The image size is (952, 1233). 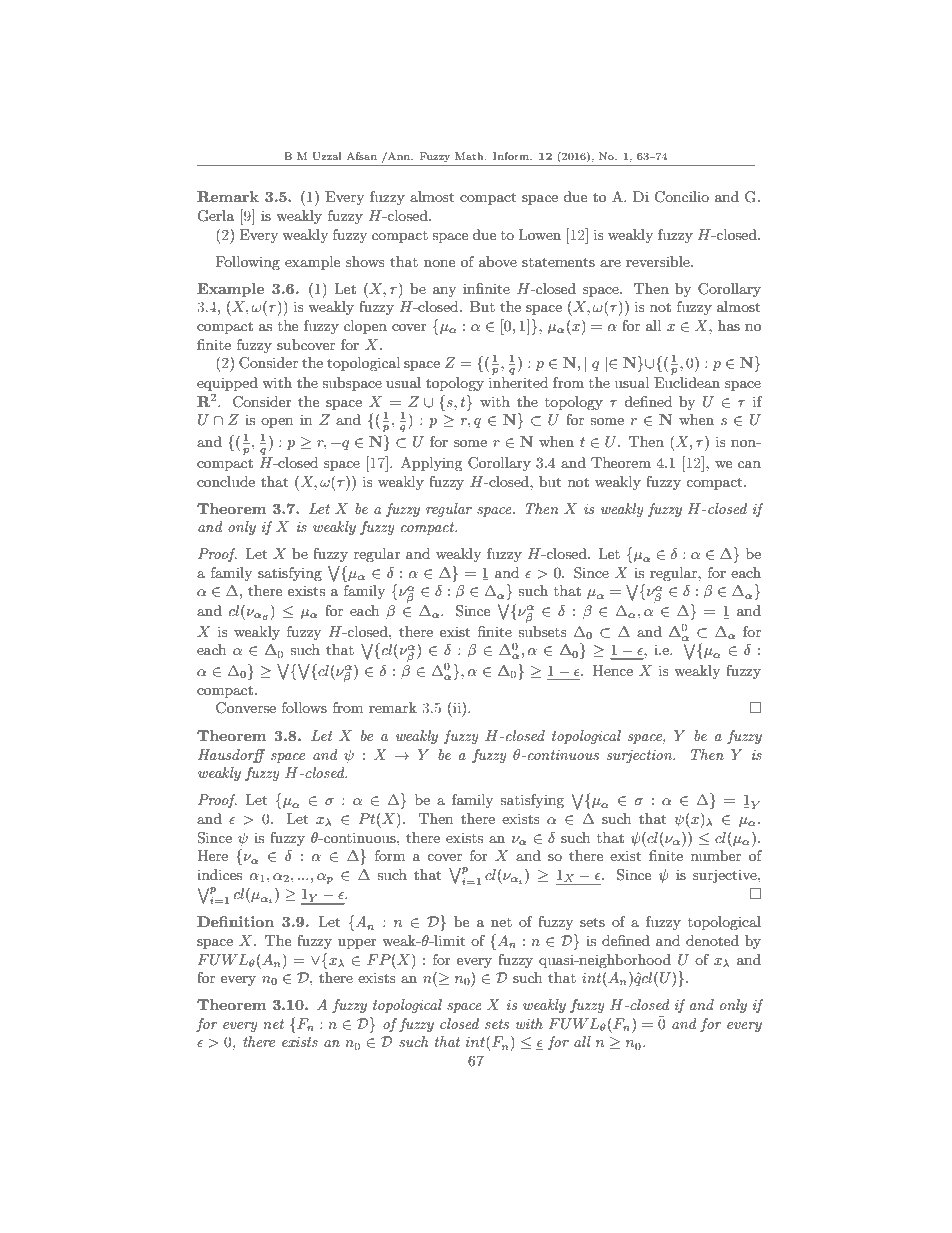 I want to click on can, so click(x=749, y=464).
